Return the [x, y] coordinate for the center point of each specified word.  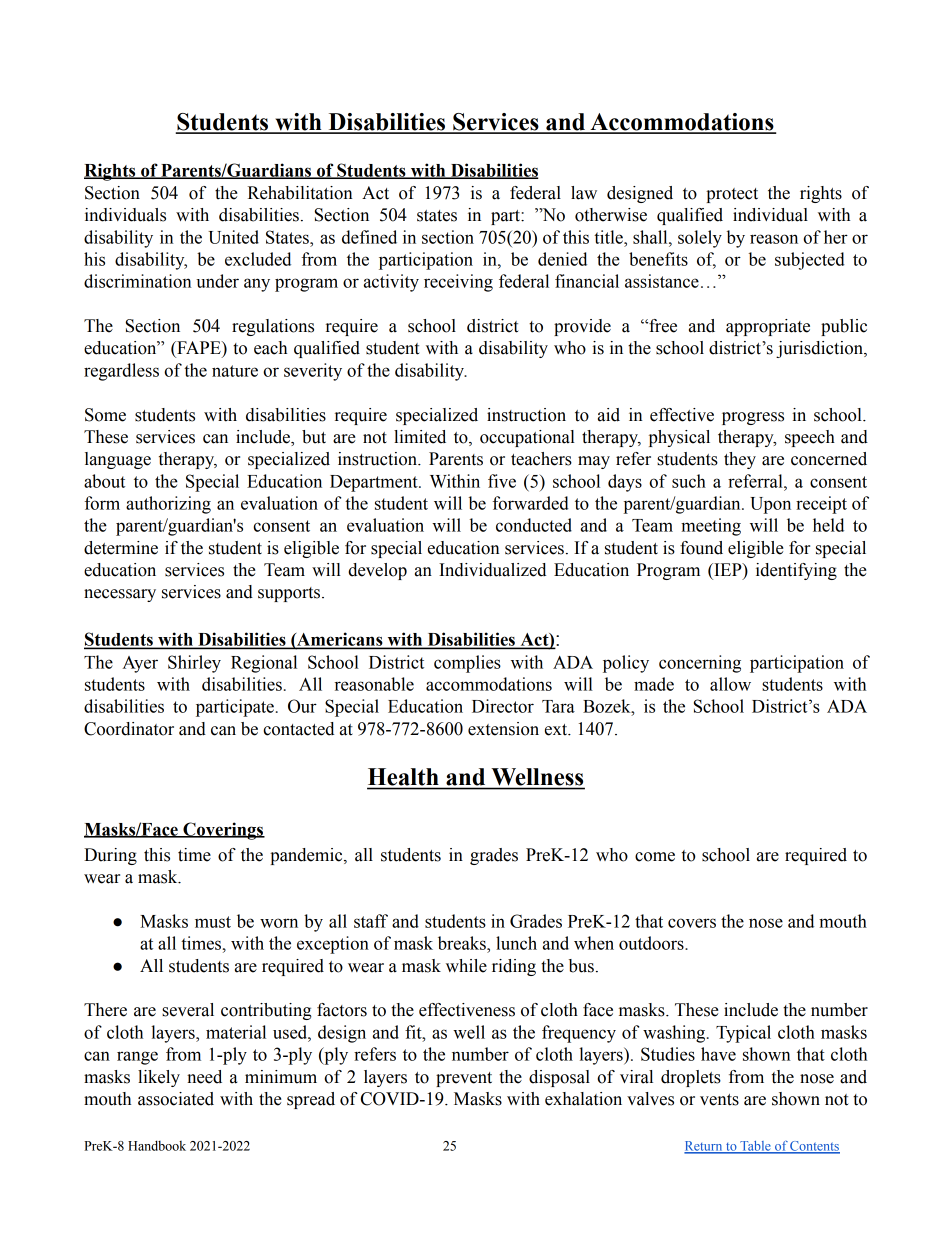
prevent [464, 1079]
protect [732, 195]
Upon [770, 505]
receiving [458, 283]
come [655, 857]
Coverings [223, 831]
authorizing [168, 505]
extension [503, 729]
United [233, 237]
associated [176, 1099]
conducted [534, 525]
